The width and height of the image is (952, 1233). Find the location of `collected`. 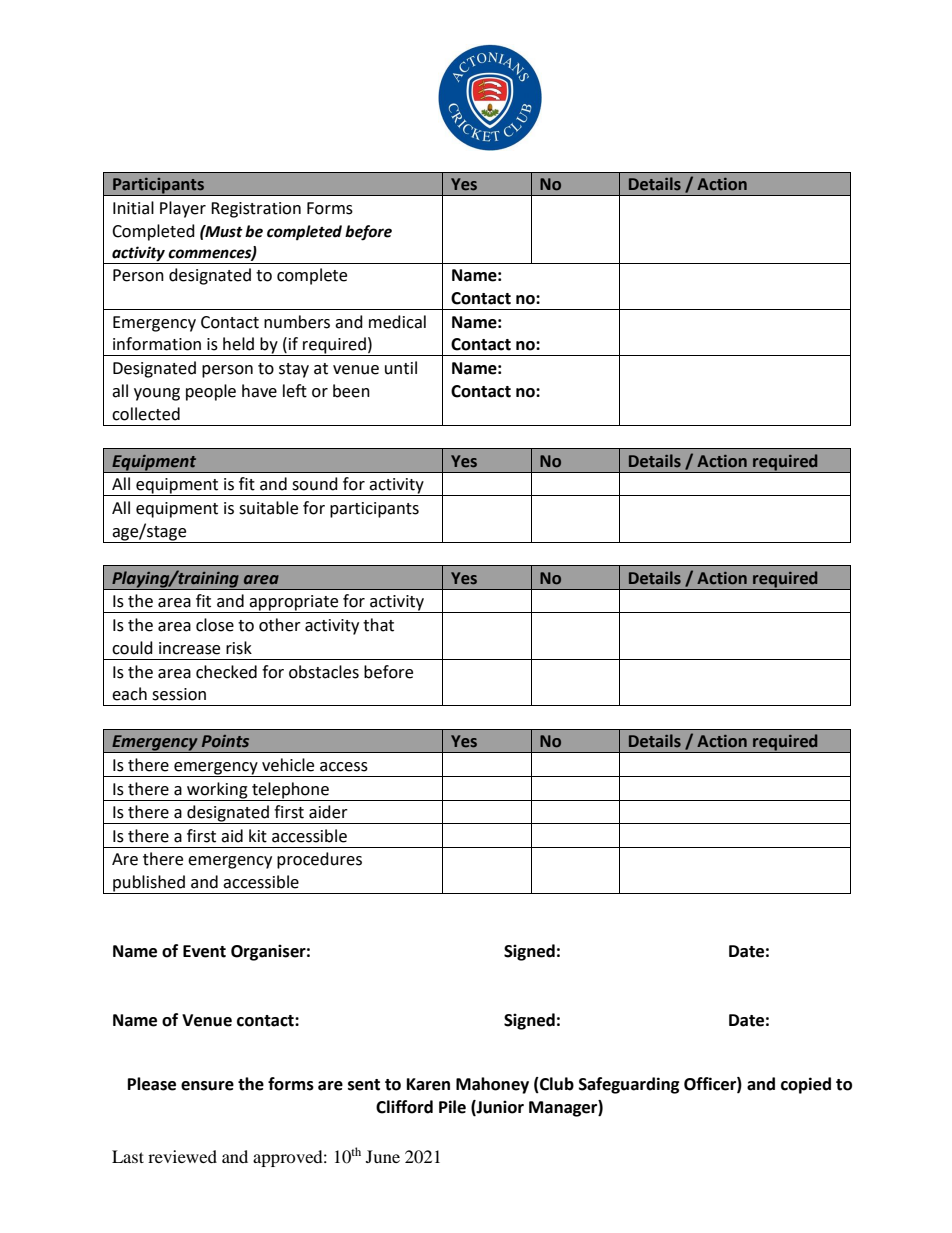

collected is located at coordinates (146, 414).
